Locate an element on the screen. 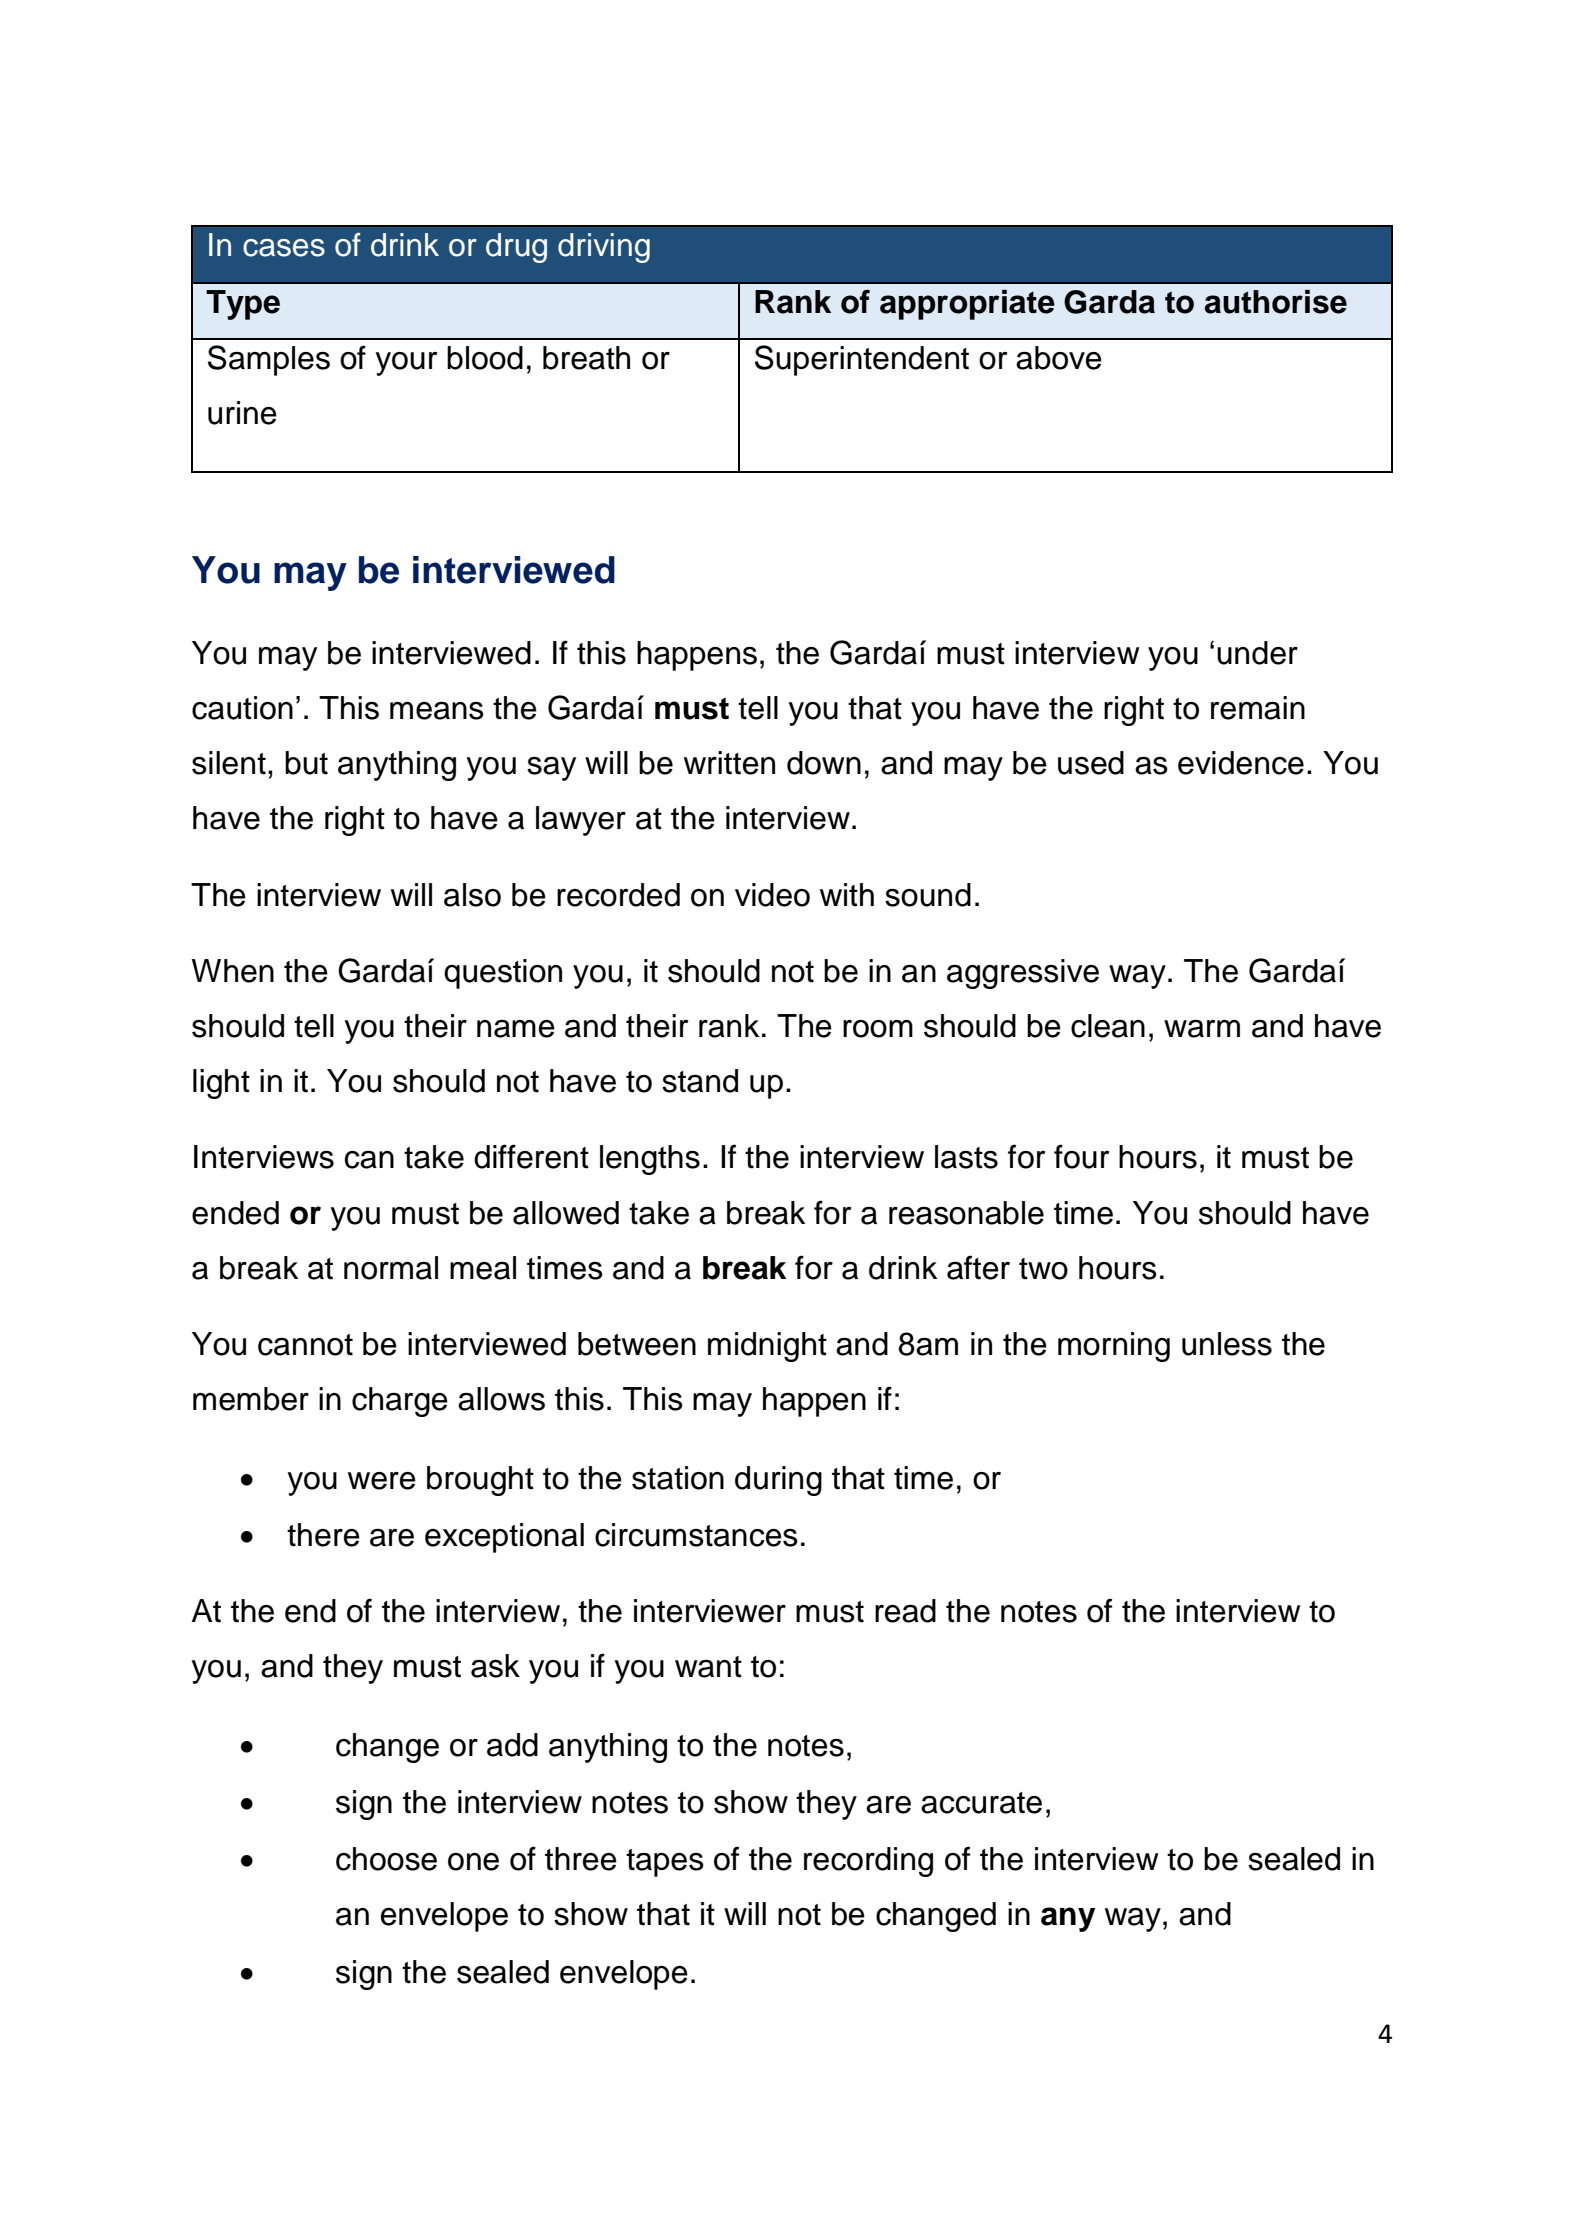 The width and height of the screenshot is (1584, 2240). morning is located at coordinates (1114, 1347).
